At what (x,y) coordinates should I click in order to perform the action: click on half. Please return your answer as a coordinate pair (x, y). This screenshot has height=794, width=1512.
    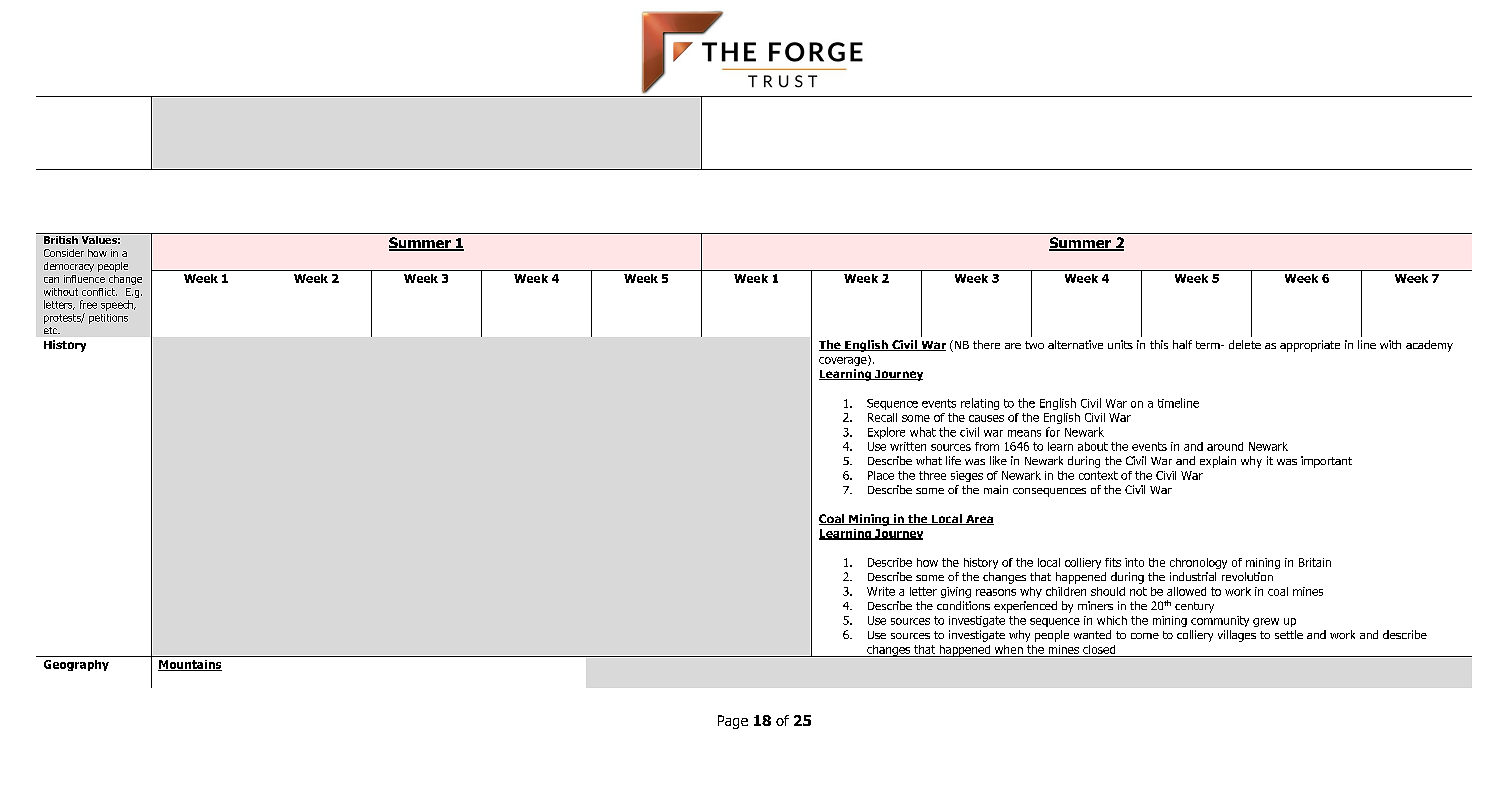
    Looking at the image, I should click on (1182, 344).
